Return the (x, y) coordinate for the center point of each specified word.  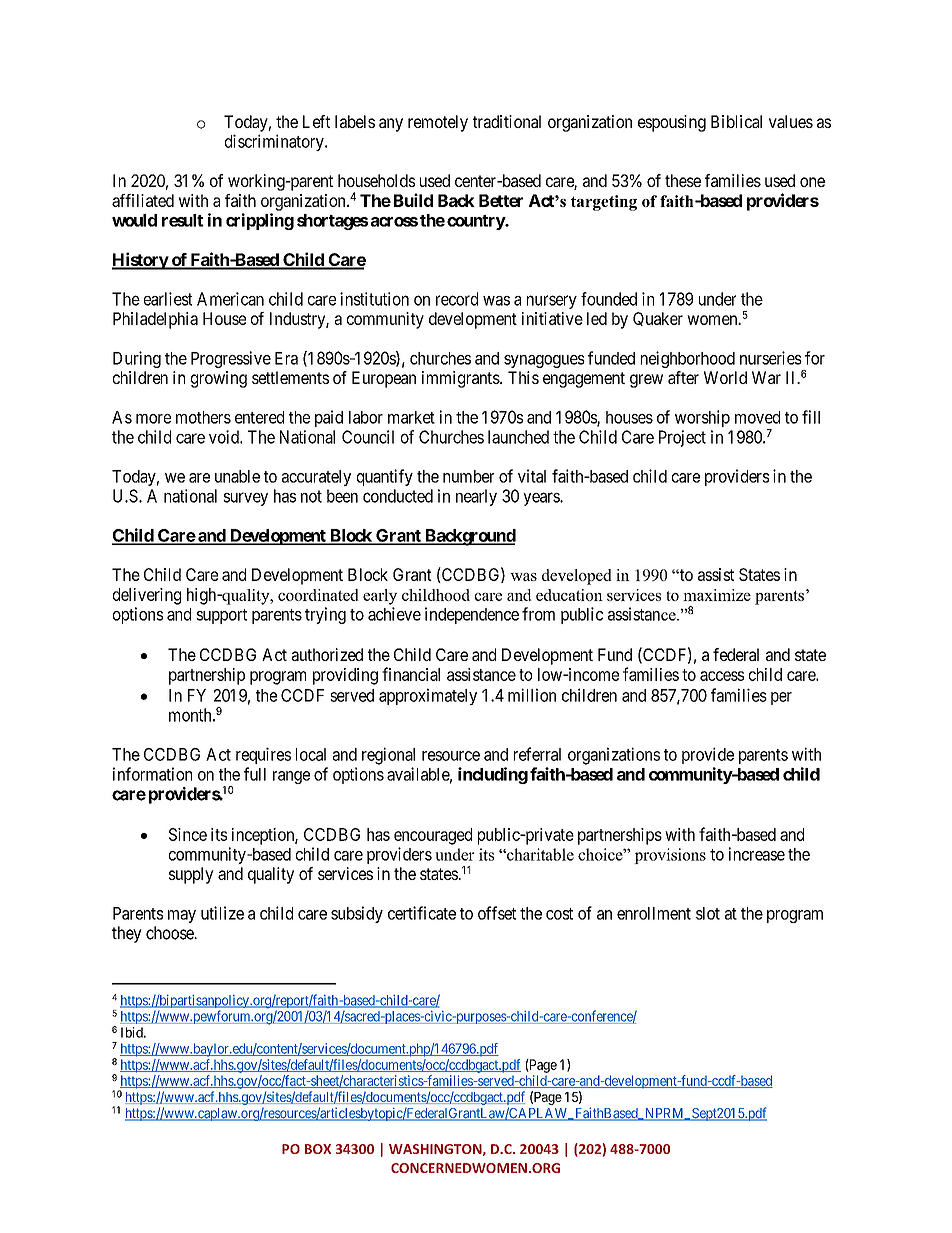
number (468, 476)
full (255, 774)
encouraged (433, 836)
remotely (438, 123)
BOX (318, 1149)
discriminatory (275, 142)
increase (757, 854)
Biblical (736, 121)
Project (682, 438)
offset (497, 913)
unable (237, 476)
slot (708, 913)
